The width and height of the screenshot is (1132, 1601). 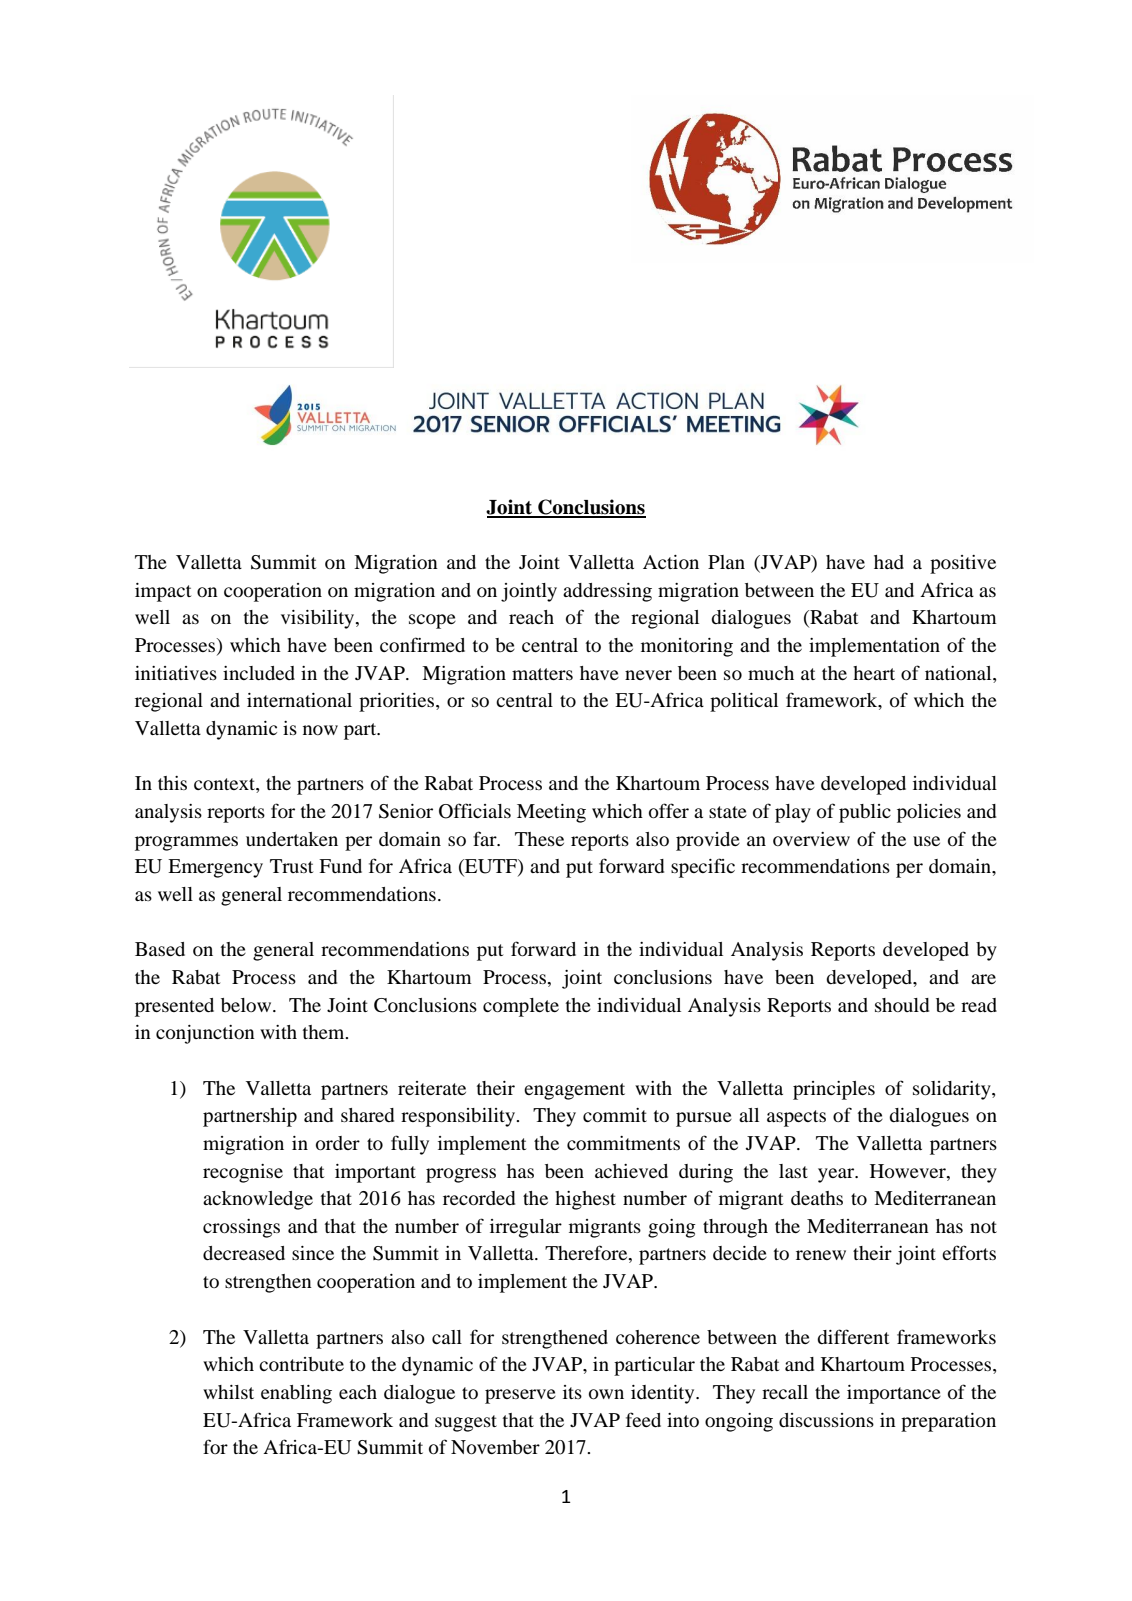 What do you see at coordinates (319, 619) in the screenshot?
I see `visibility` at bounding box center [319, 619].
